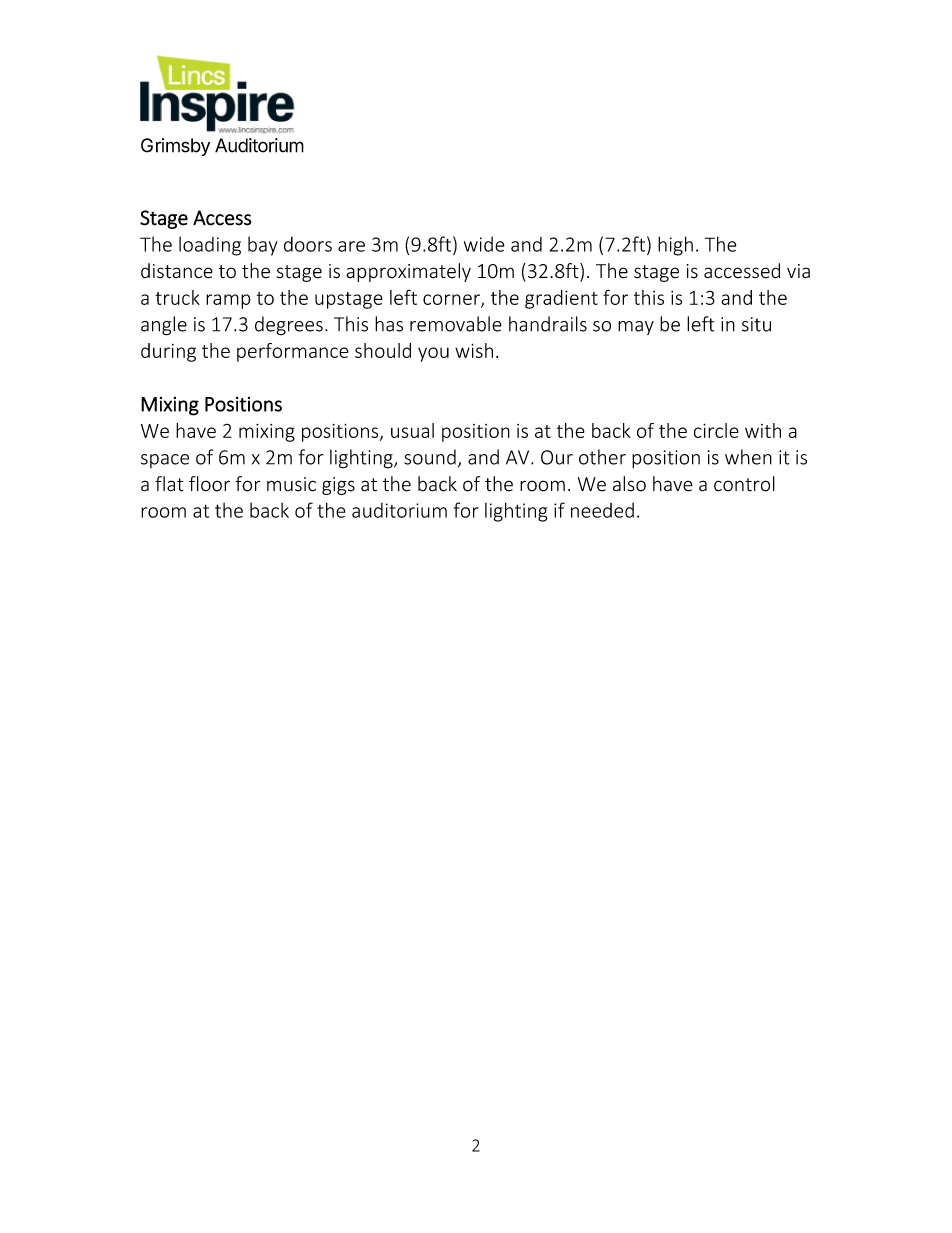 The image size is (952, 1233). Describe the element at coordinates (456, 324) in the image. I see `removable` at that location.
